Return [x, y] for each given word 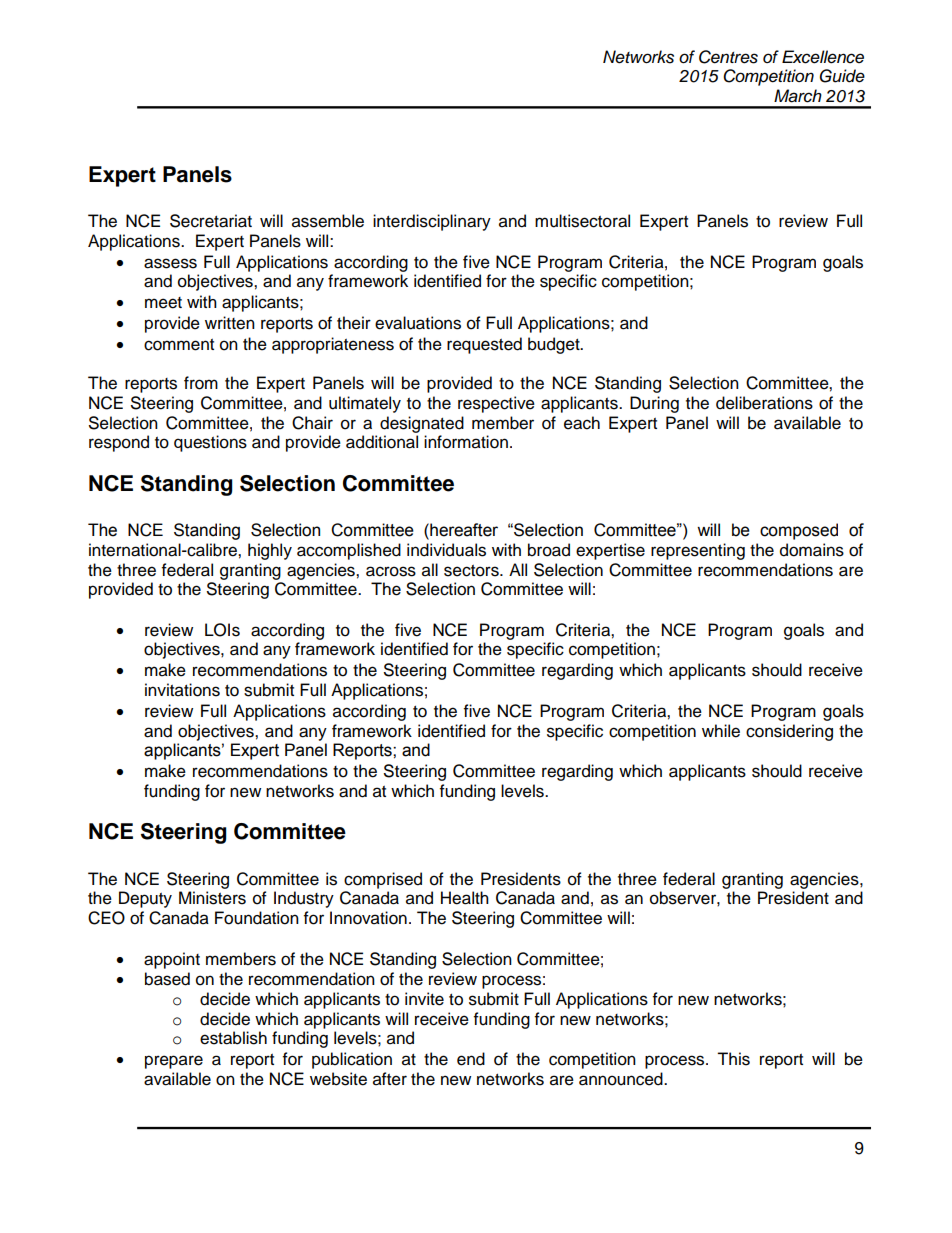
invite [424, 999]
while [721, 731]
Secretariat [211, 221]
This [733, 1059]
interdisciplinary [432, 222]
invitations [182, 690]
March [798, 96]
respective [496, 404]
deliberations [764, 403]
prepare [174, 1062]
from [201, 383]
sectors [472, 571]
